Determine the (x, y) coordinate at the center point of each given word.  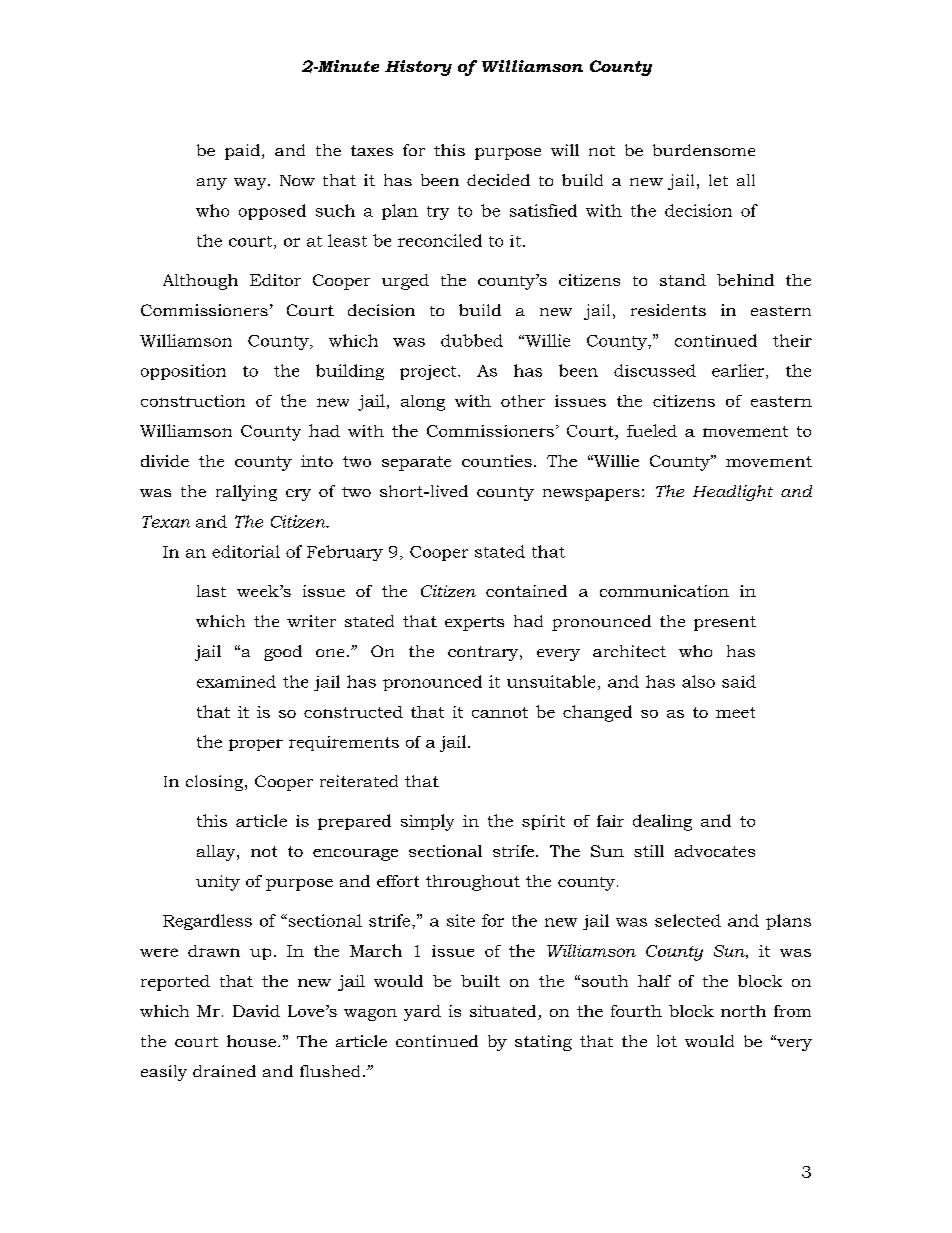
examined (236, 681)
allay (217, 853)
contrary (484, 653)
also (698, 681)
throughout (473, 883)
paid (244, 152)
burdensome (704, 150)
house (251, 1041)
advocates (715, 851)
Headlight (733, 493)
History (418, 68)
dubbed (472, 340)
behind (745, 280)
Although (200, 282)
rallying (246, 493)
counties (497, 461)
